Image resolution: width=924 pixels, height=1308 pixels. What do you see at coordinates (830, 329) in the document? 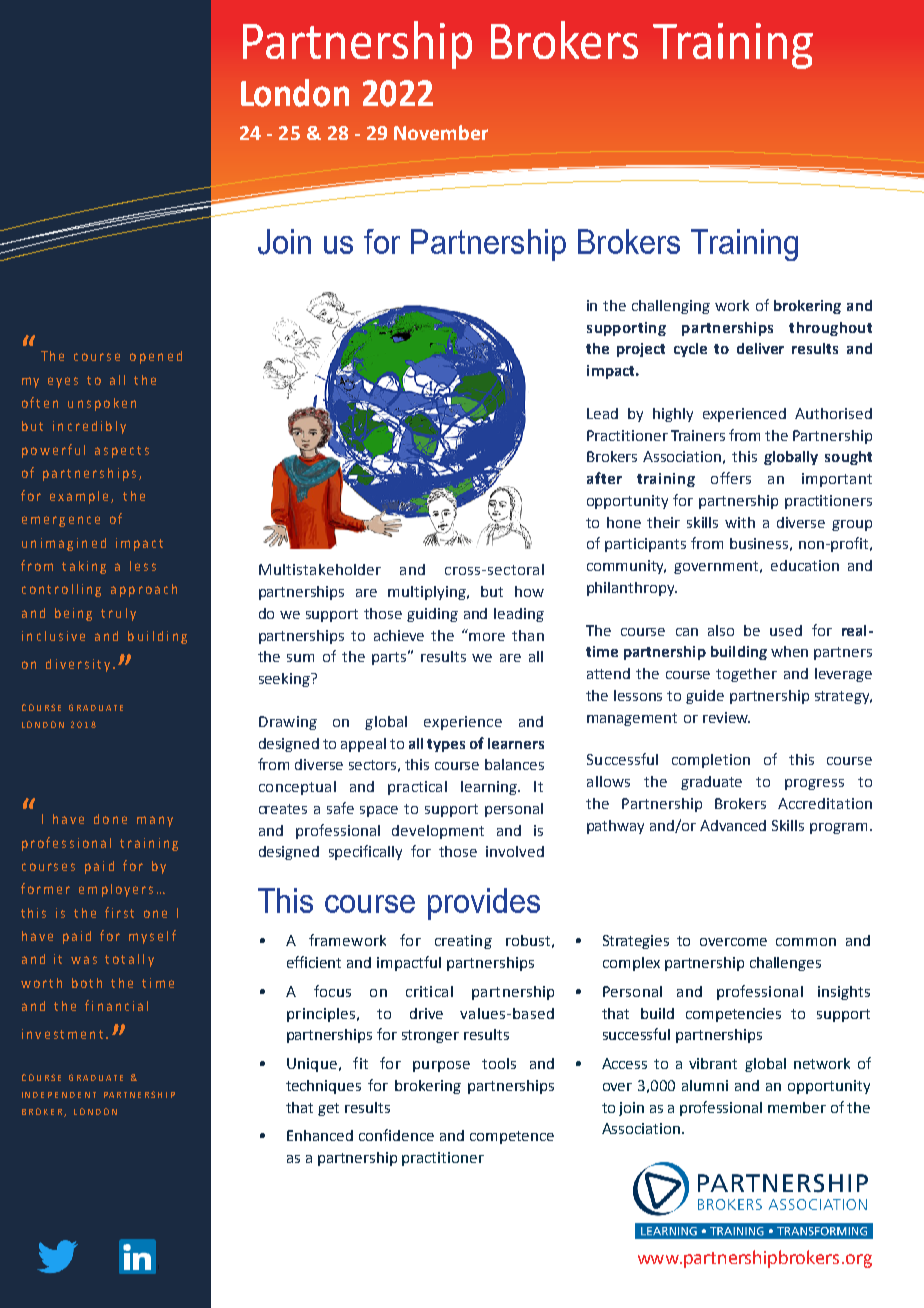
I see `throughout` at bounding box center [830, 329].
